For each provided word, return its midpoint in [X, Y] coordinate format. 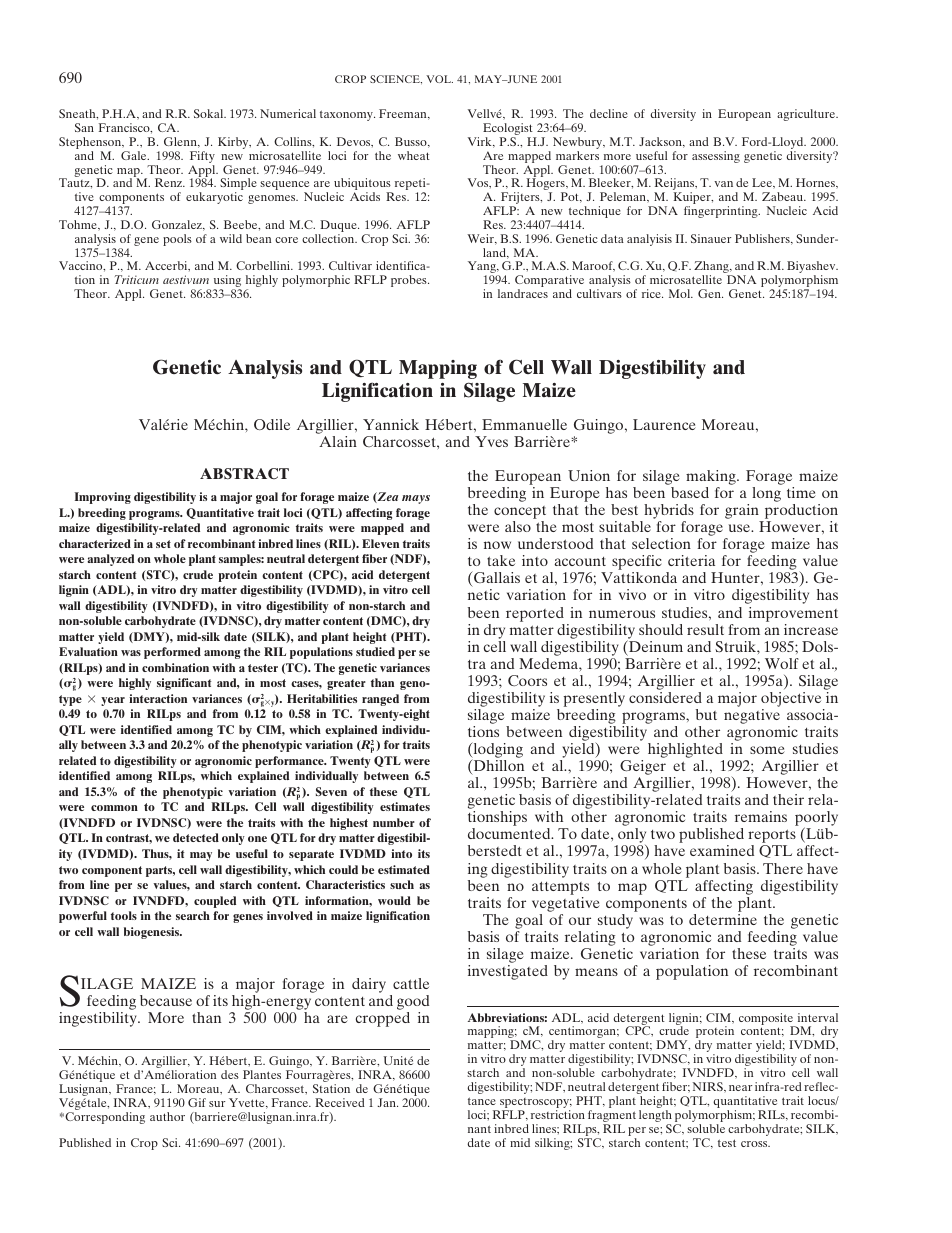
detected [196, 837]
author [167, 1116]
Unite [398, 1060]
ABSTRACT [244, 473]
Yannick [391, 424]
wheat [414, 155]
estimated [404, 869]
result [705, 629]
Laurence [664, 424]
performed [172, 653]
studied [375, 651]
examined [722, 850]
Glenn [181, 142]
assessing [716, 157]
